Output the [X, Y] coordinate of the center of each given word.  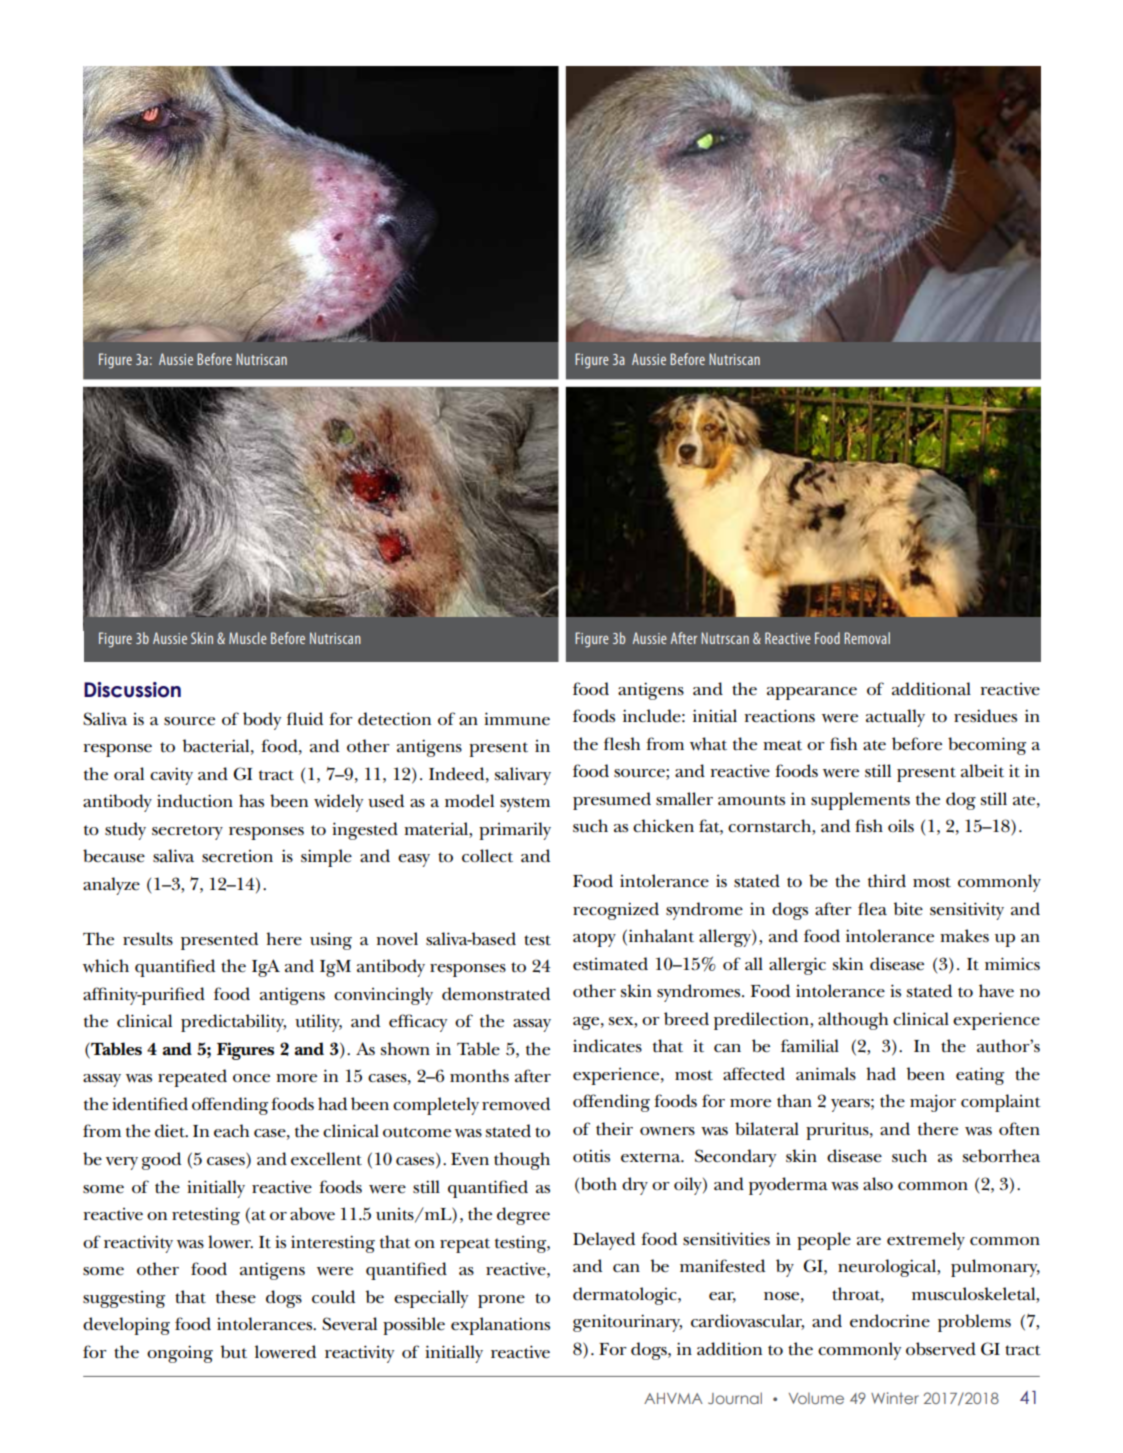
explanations [500, 1326]
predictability [233, 1023]
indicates [607, 1046]
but [234, 1352]
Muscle [248, 638]
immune [517, 719]
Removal [867, 638]
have [996, 991]
